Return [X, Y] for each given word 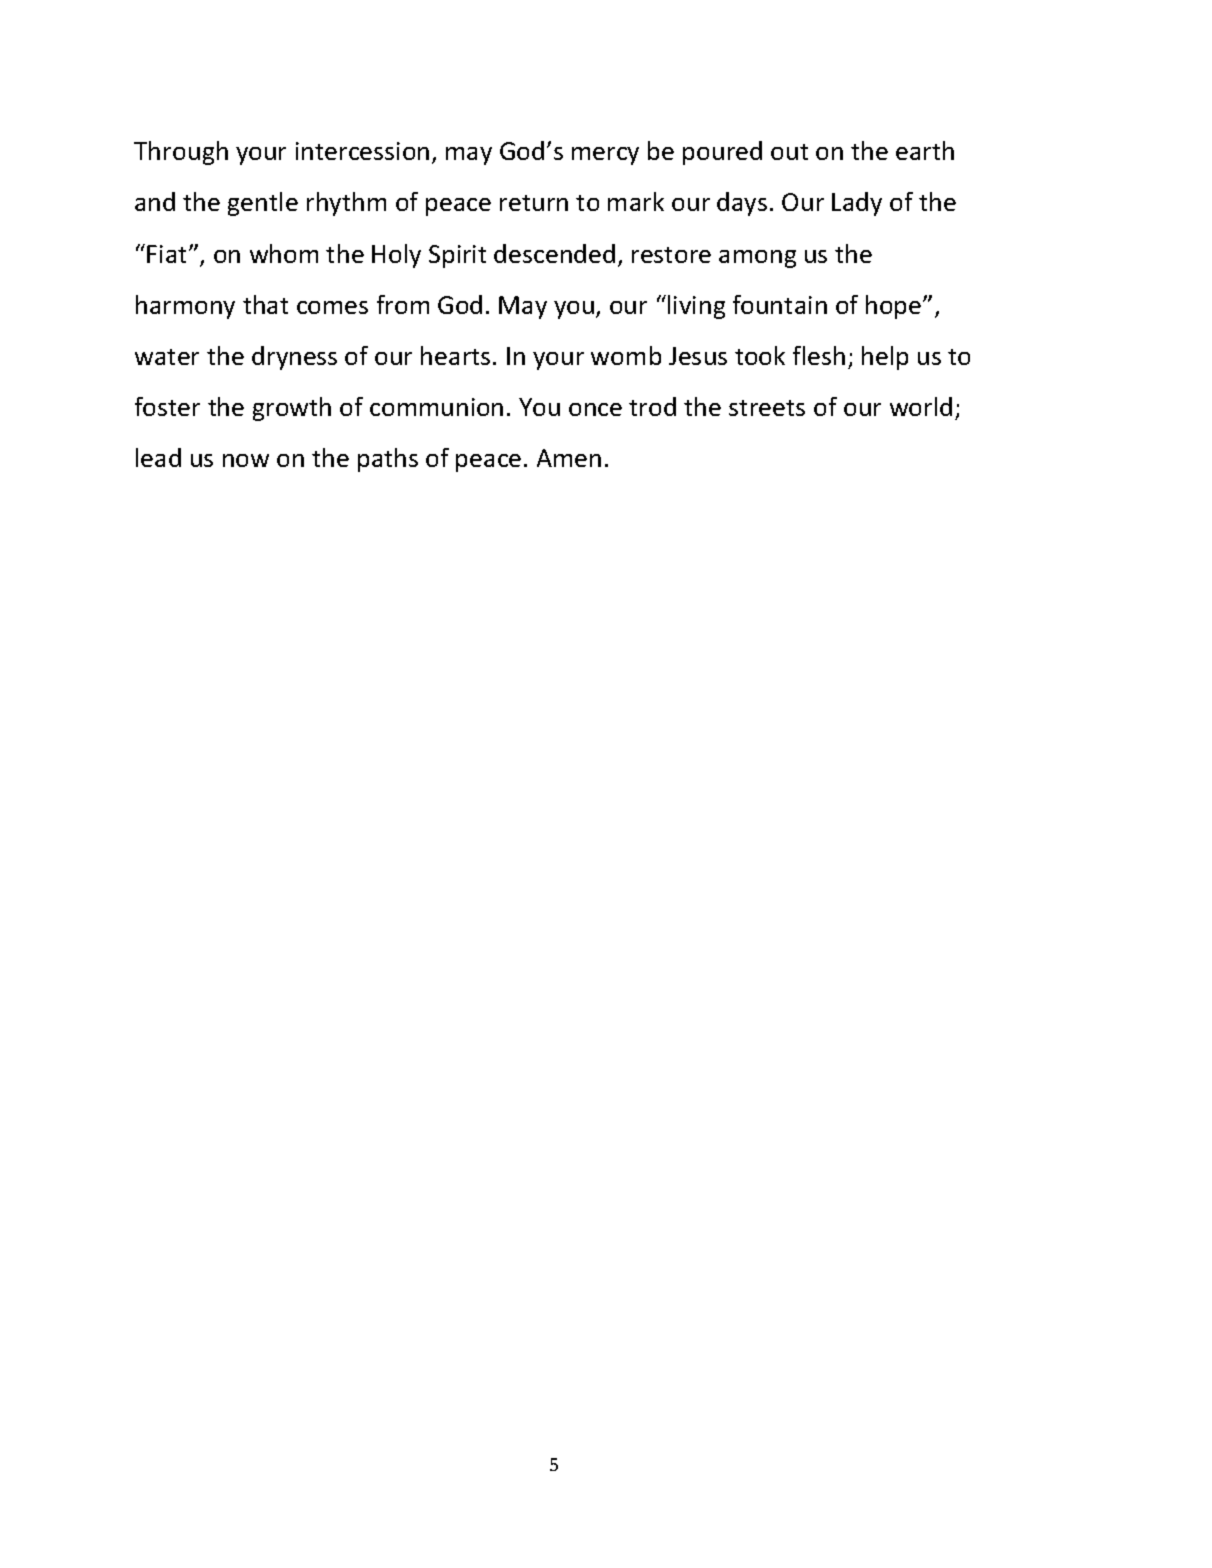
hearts [455, 355]
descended [554, 253]
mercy [605, 156]
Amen [569, 458]
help [885, 358]
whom [284, 253]
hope [895, 307]
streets [767, 408]
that [265, 304]
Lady [857, 204]
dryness [294, 358]
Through [181, 153]
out [789, 152]
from [403, 304]
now [246, 460]
